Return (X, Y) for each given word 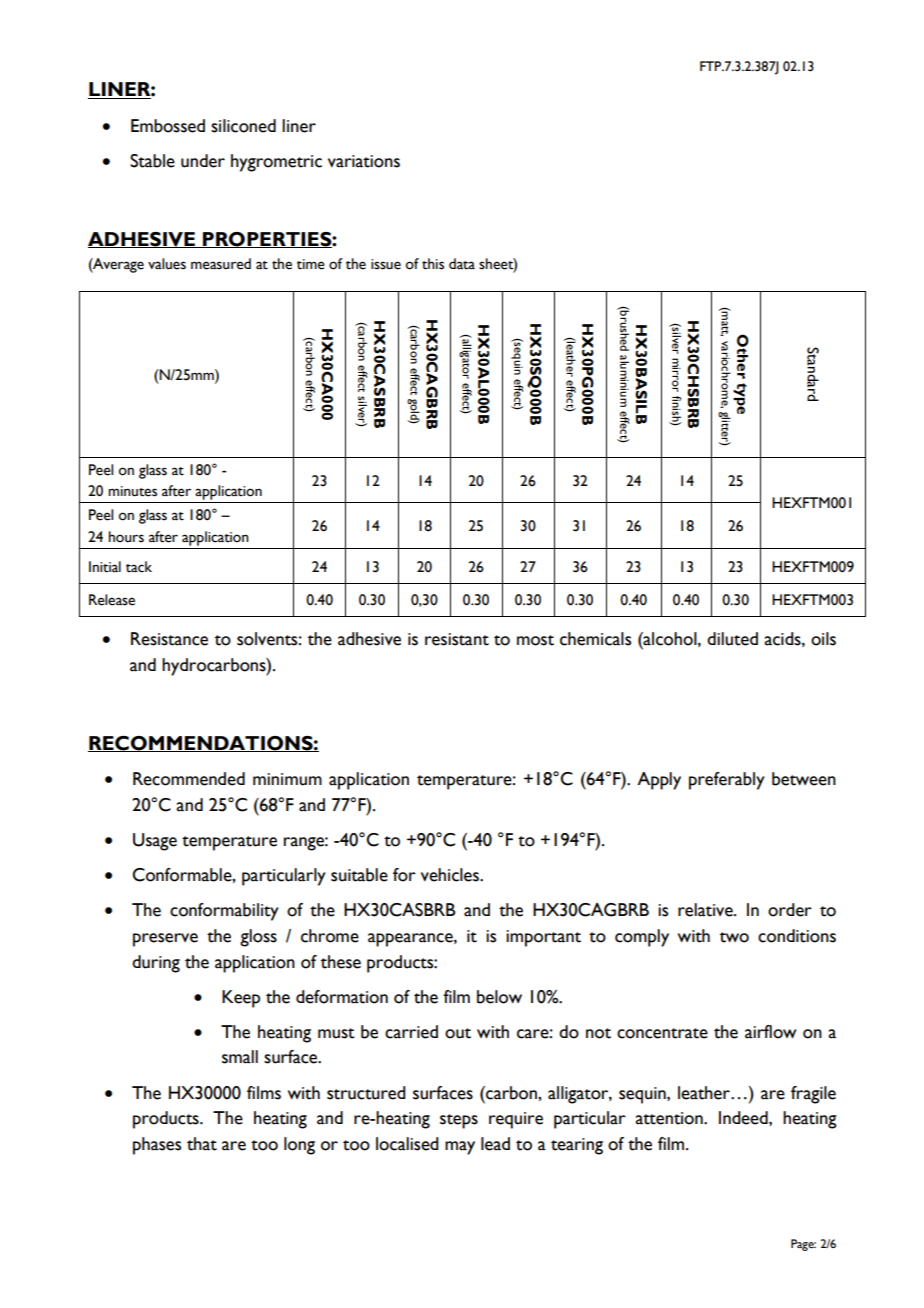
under (203, 161)
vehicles (451, 875)
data (462, 264)
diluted (732, 639)
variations (364, 161)
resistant (457, 639)
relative (706, 910)
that (202, 1144)
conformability (224, 912)
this (433, 264)
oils (823, 639)
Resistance (169, 639)
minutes (132, 491)
